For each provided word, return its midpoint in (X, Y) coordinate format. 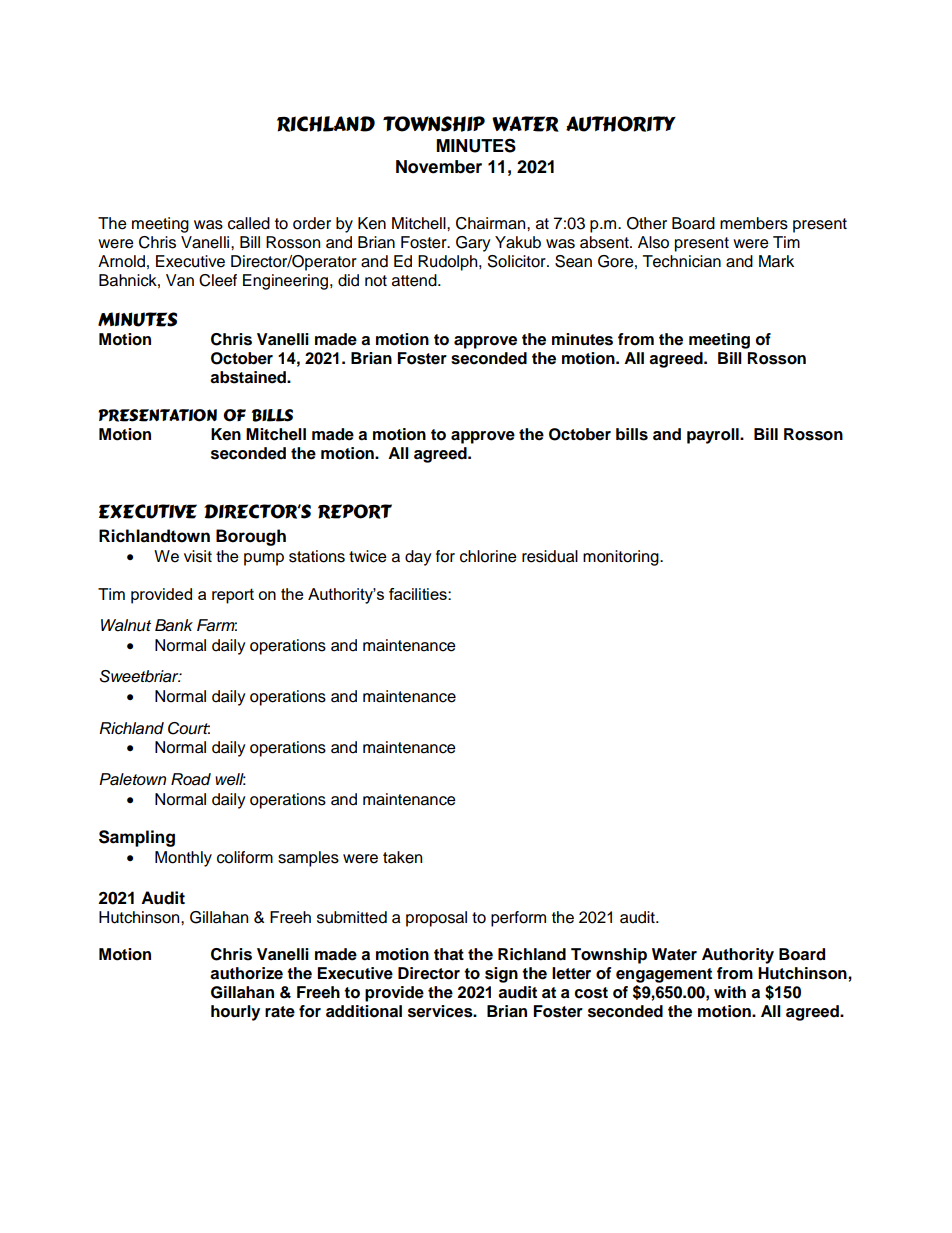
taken (402, 857)
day (418, 558)
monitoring (622, 558)
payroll (714, 436)
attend (415, 280)
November (439, 167)
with (730, 992)
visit (198, 556)
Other (647, 223)
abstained (249, 377)
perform (518, 919)
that (449, 954)
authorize (246, 973)
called (249, 223)
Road (191, 779)
